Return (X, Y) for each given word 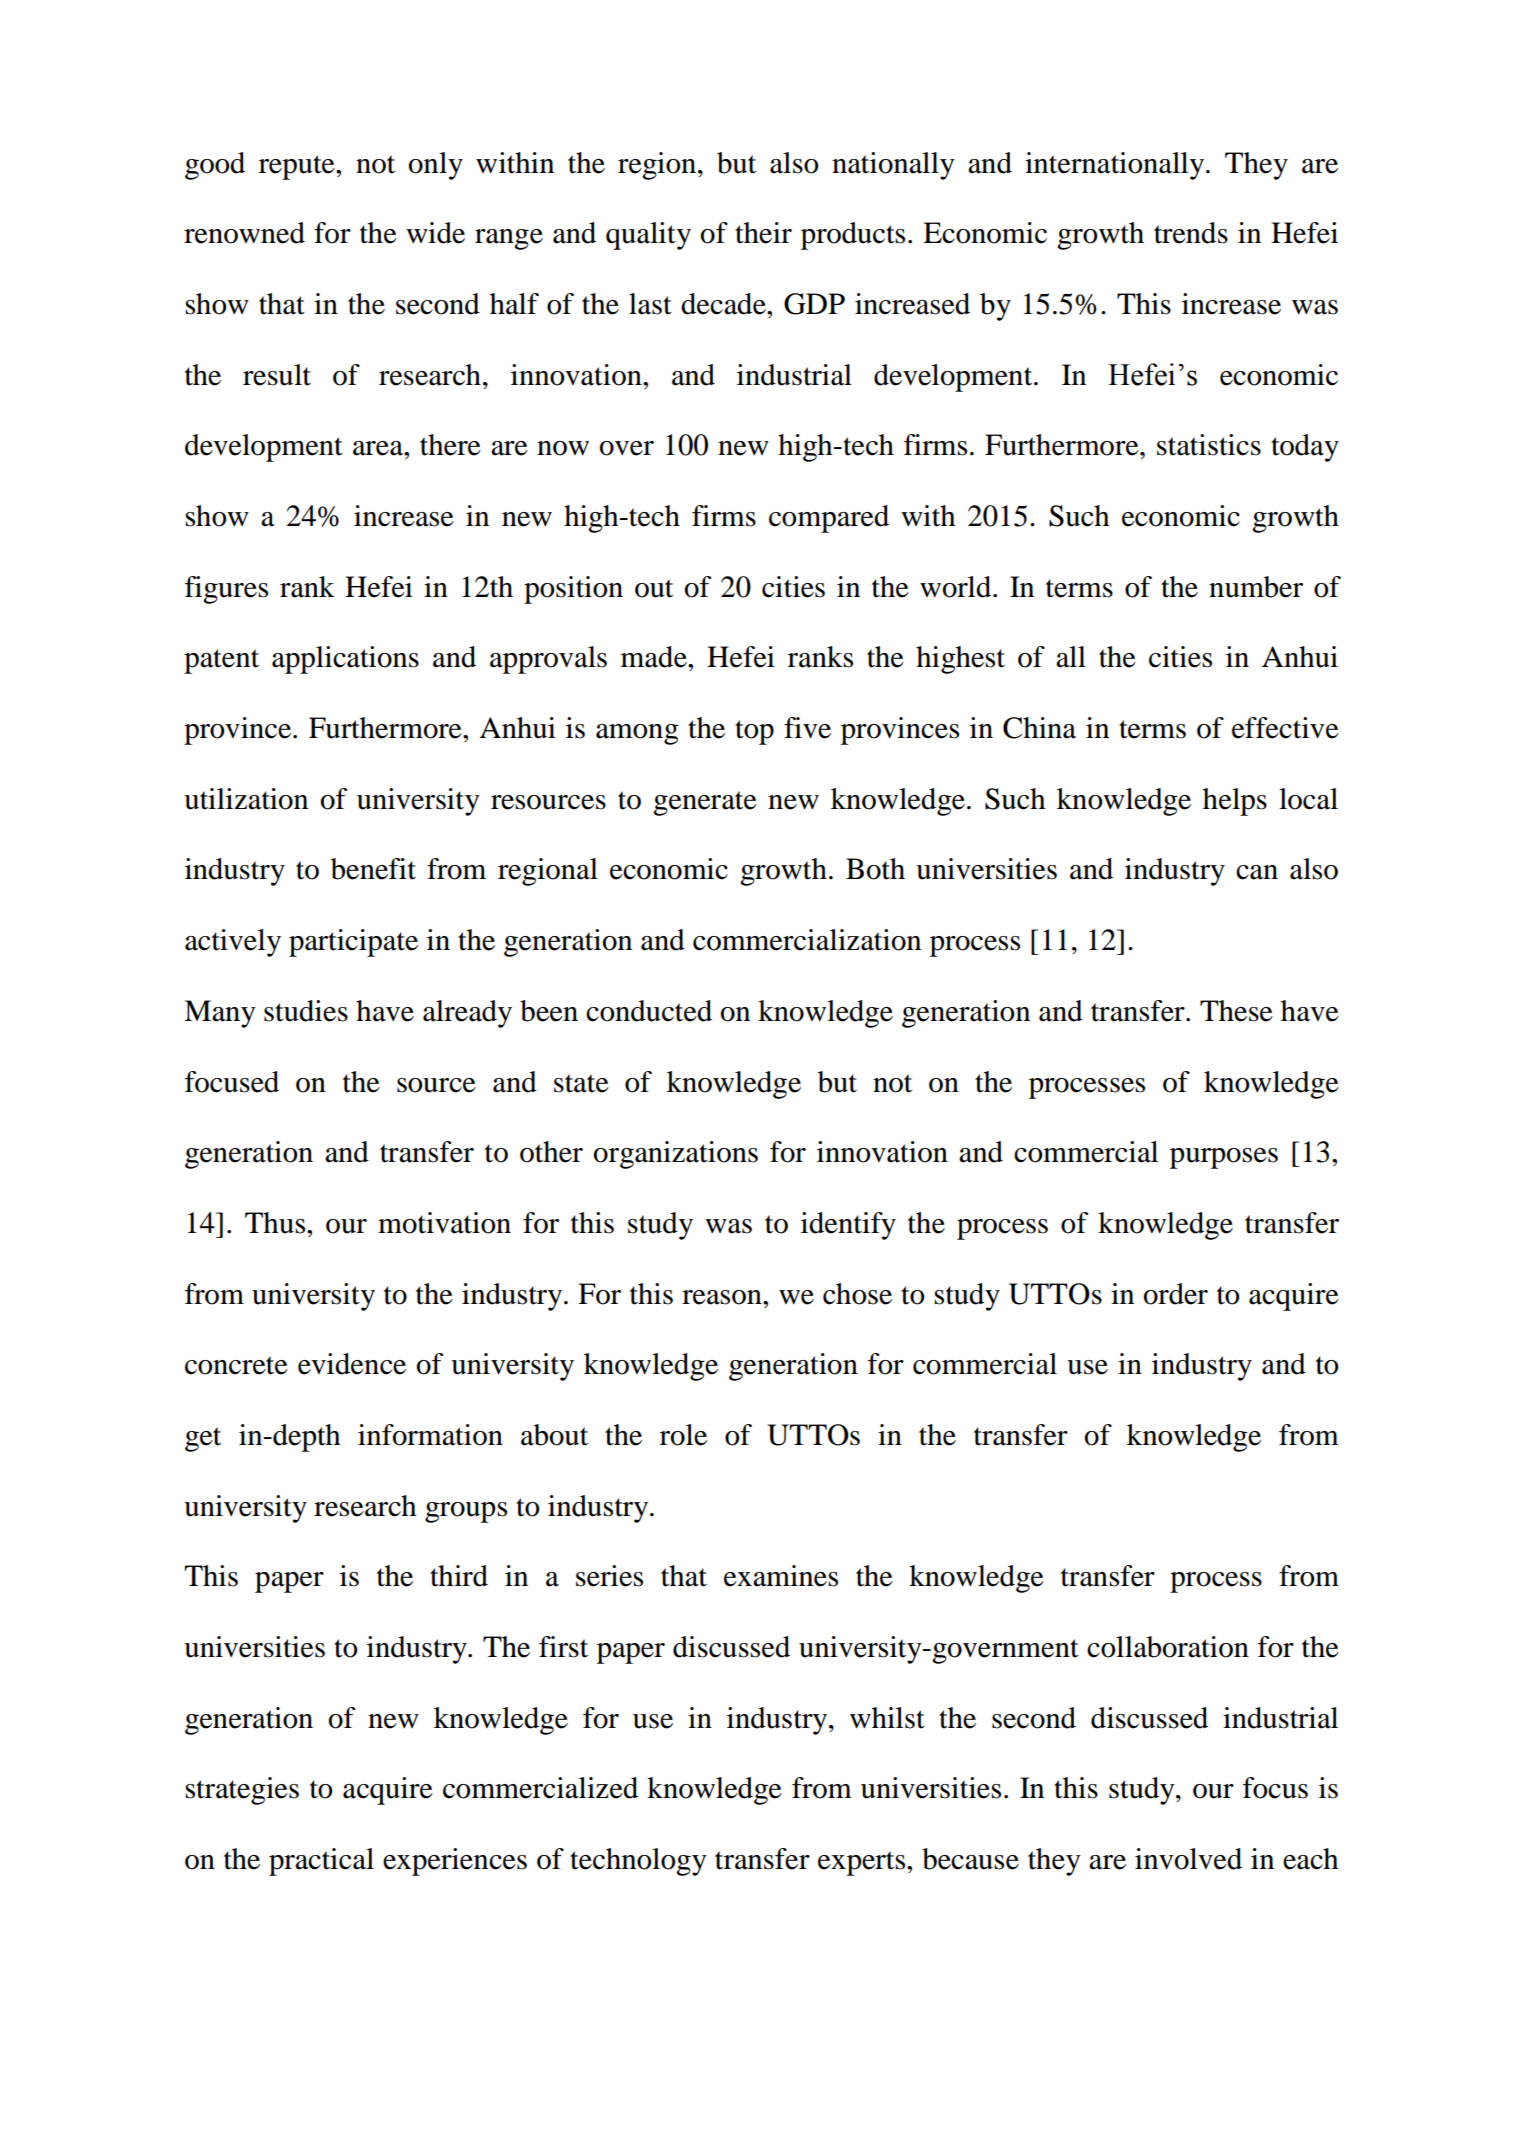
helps (1235, 802)
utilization (246, 799)
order (1176, 1294)
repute (298, 167)
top (754, 732)
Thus (276, 1223)
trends (1191, 233)
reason (723, 1297)
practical (321, 1862)
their (763, 233)
